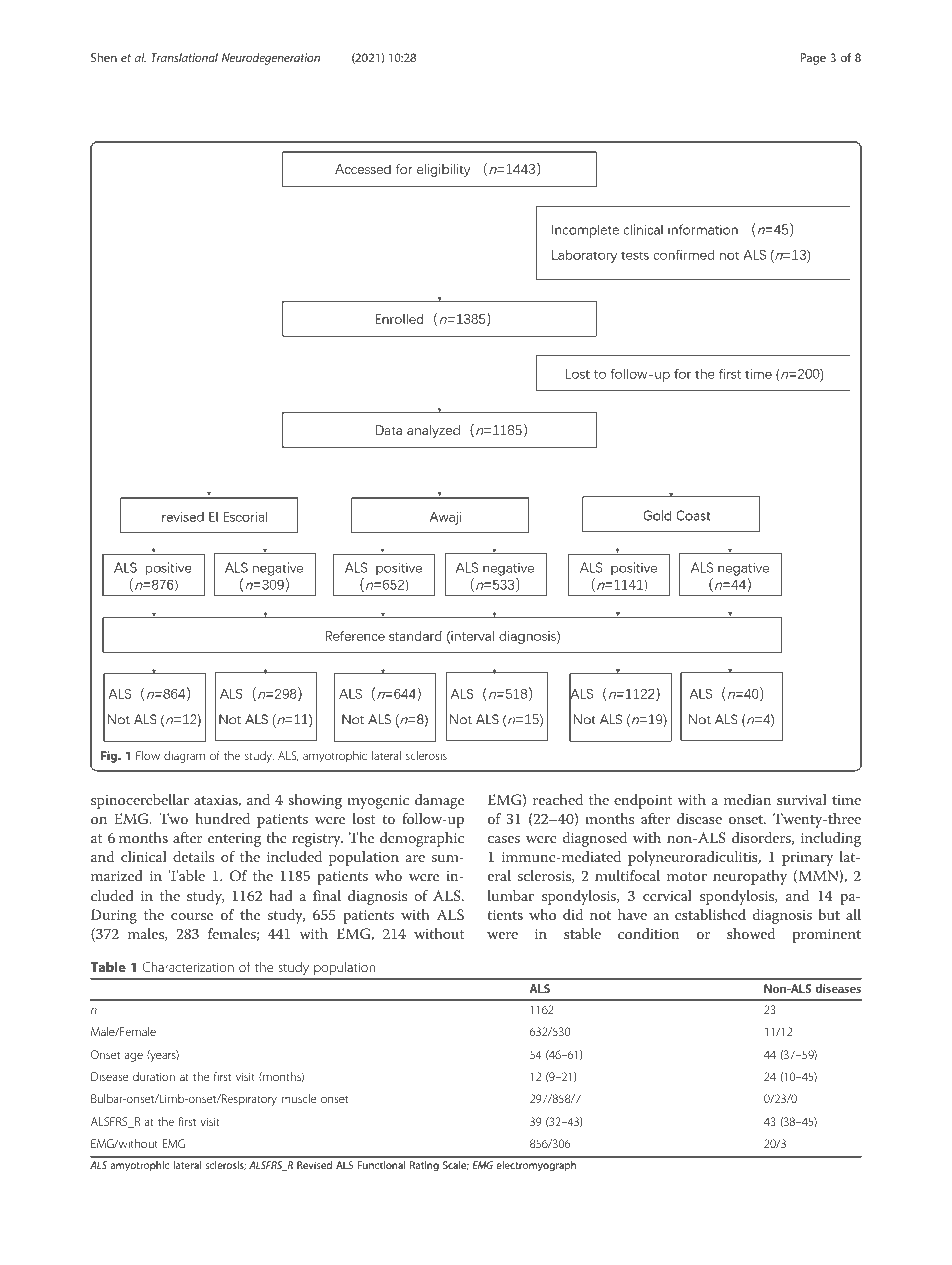 The image size is (952, 1265). Describe the element at coordinates (184, 757) in the screenshot. I see `diagram` at that location.
